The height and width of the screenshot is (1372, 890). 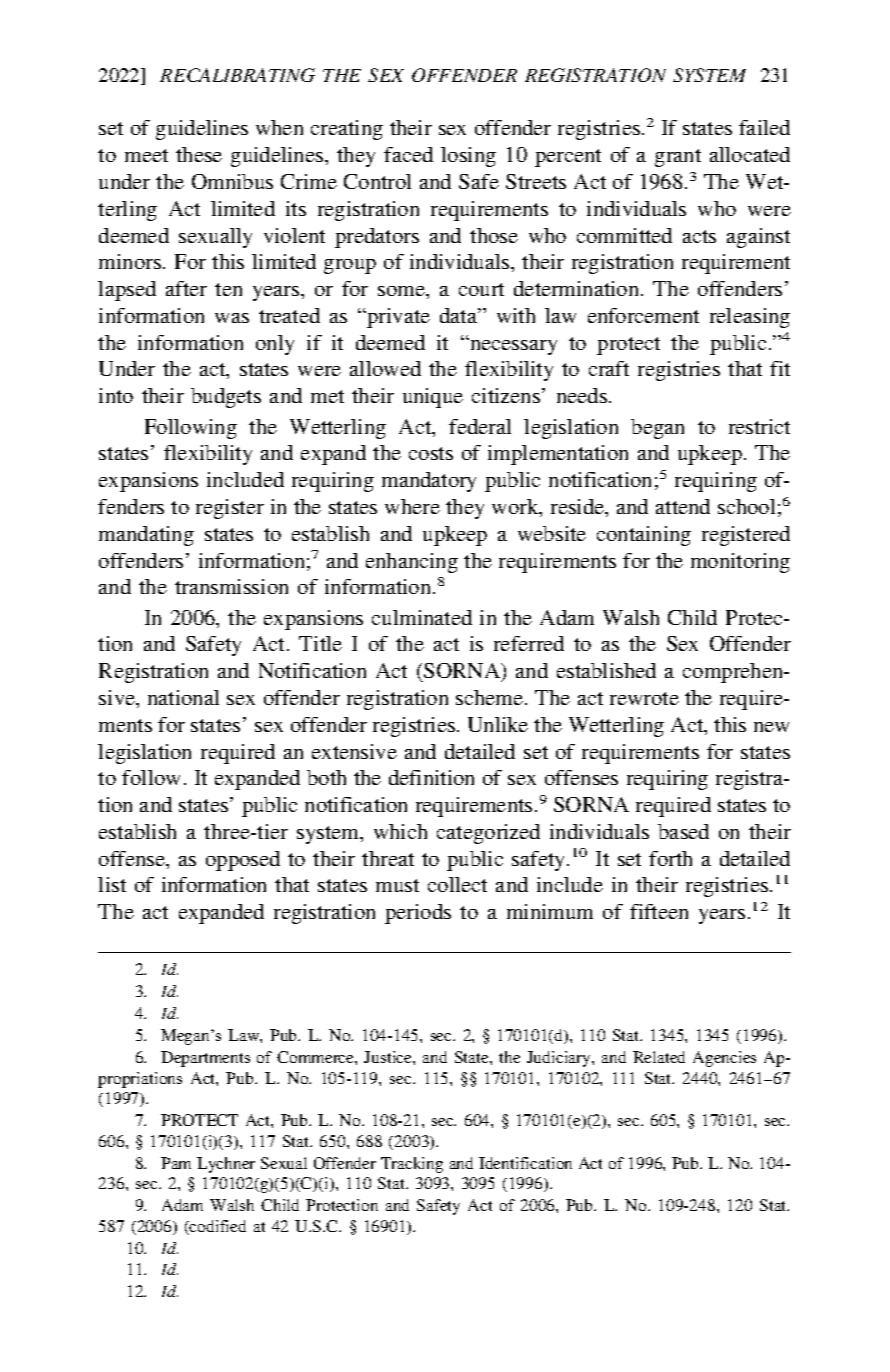 What do you see at coordinates (678, 158) in the screenshot?
I see `grant` at bounding box center [678, 158].
